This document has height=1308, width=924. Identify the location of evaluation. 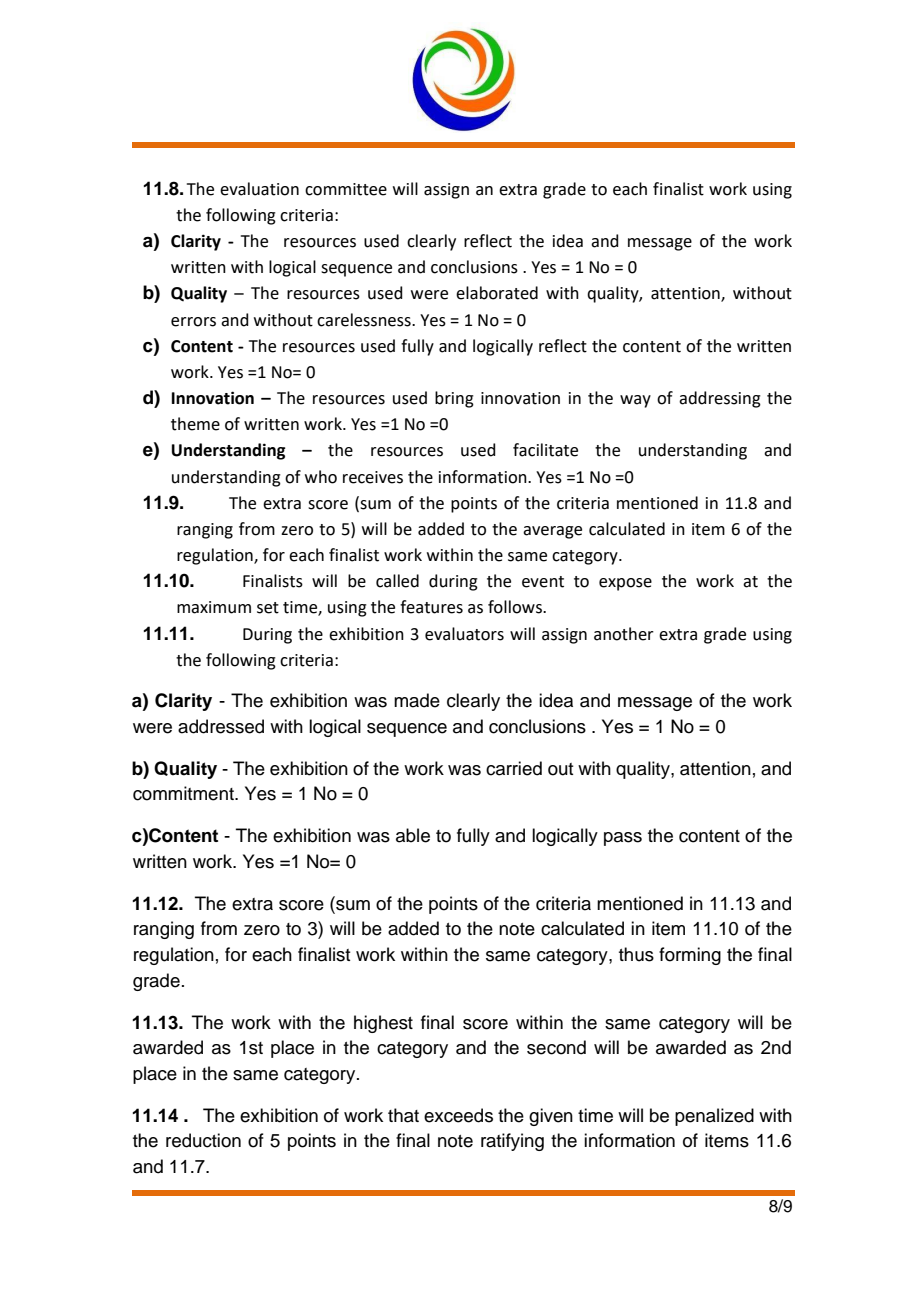
(259, 189).
